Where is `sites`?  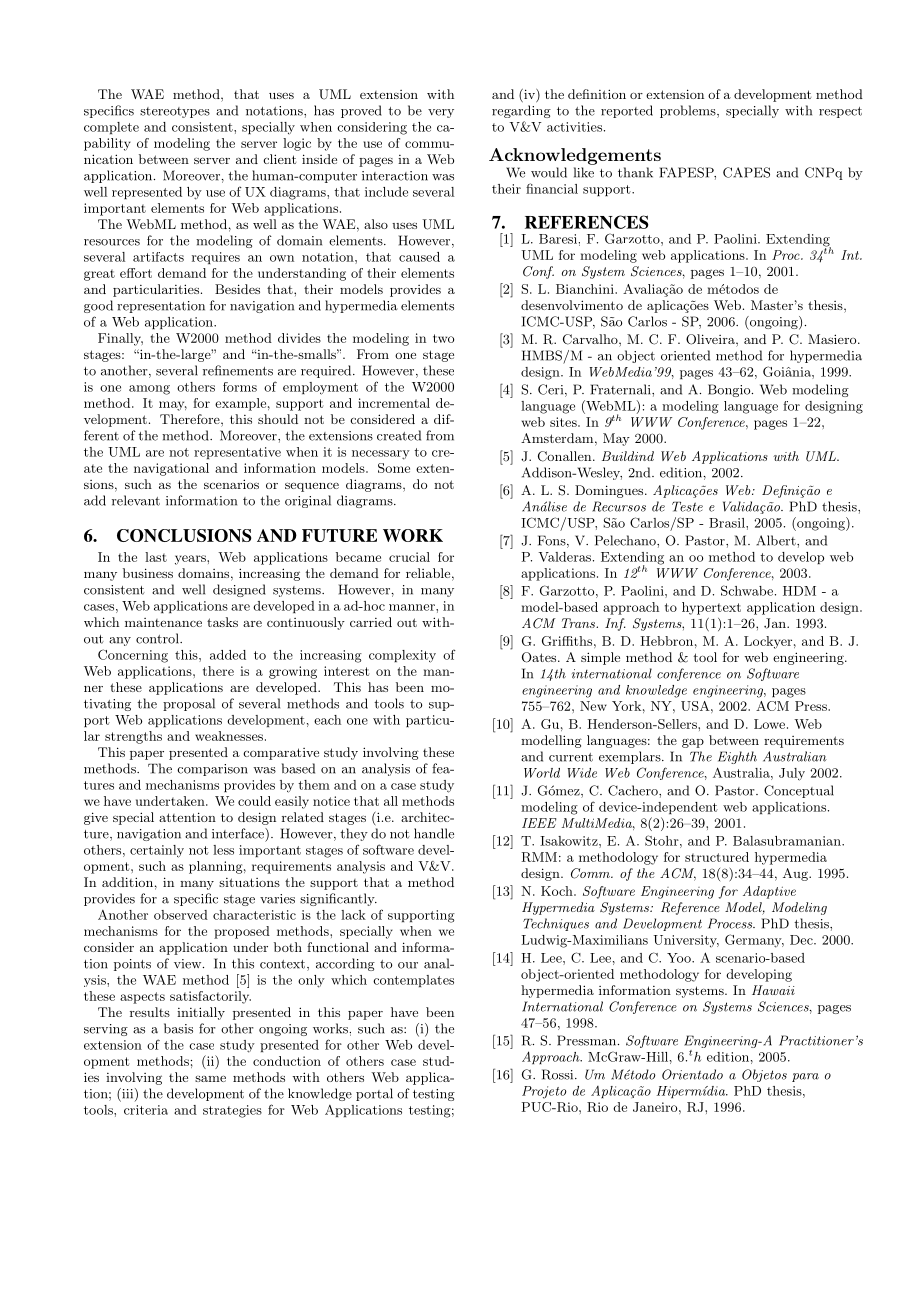 sites is located at coordinates (564, 422).
